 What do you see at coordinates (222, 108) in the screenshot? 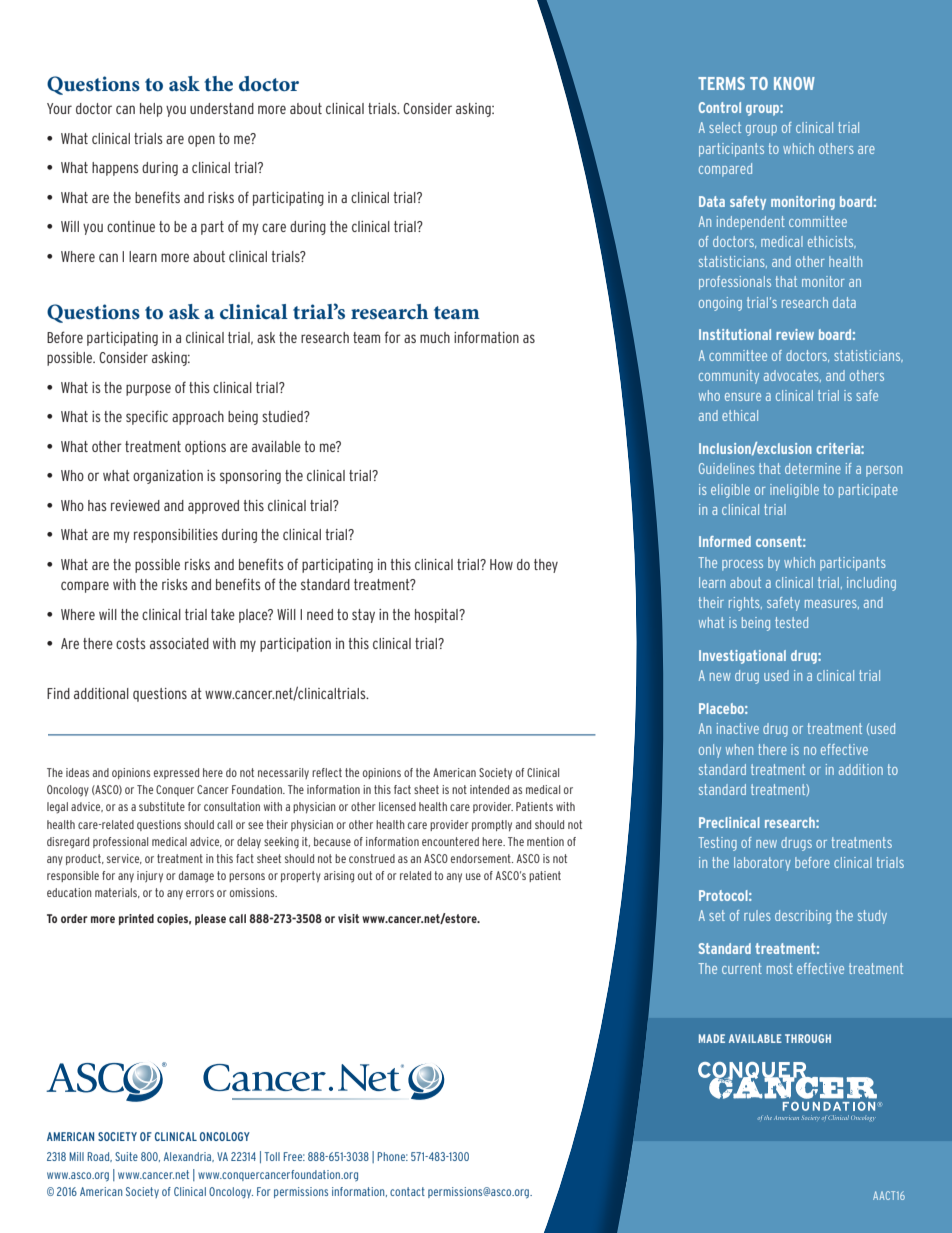
I see `understand` at bounding box center [222, 108].
